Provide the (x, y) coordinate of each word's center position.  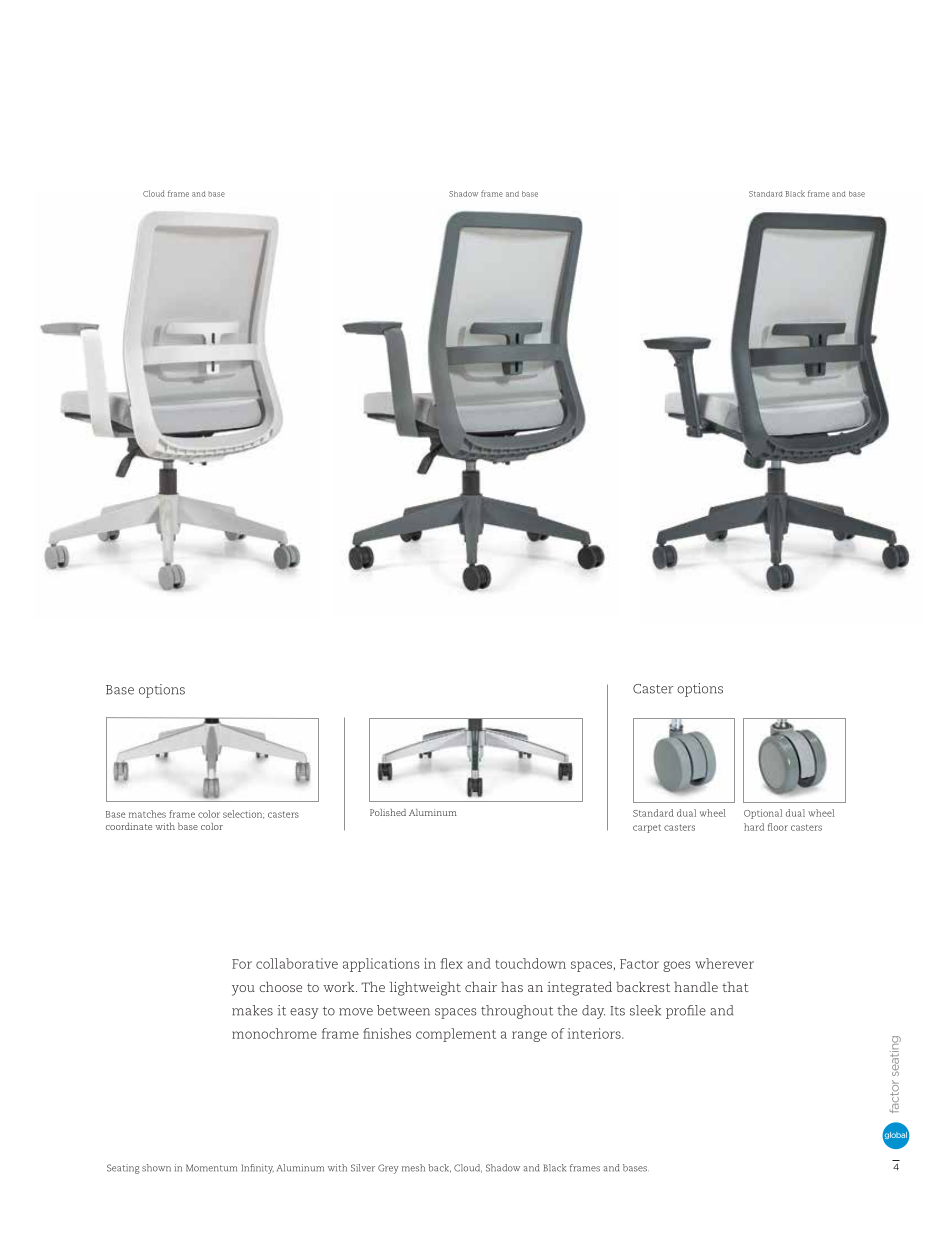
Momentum (211, 1168)
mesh (413, 1168)
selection (243, 814)
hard (754, 827)
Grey (388, 1169)
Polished (388, 812)
